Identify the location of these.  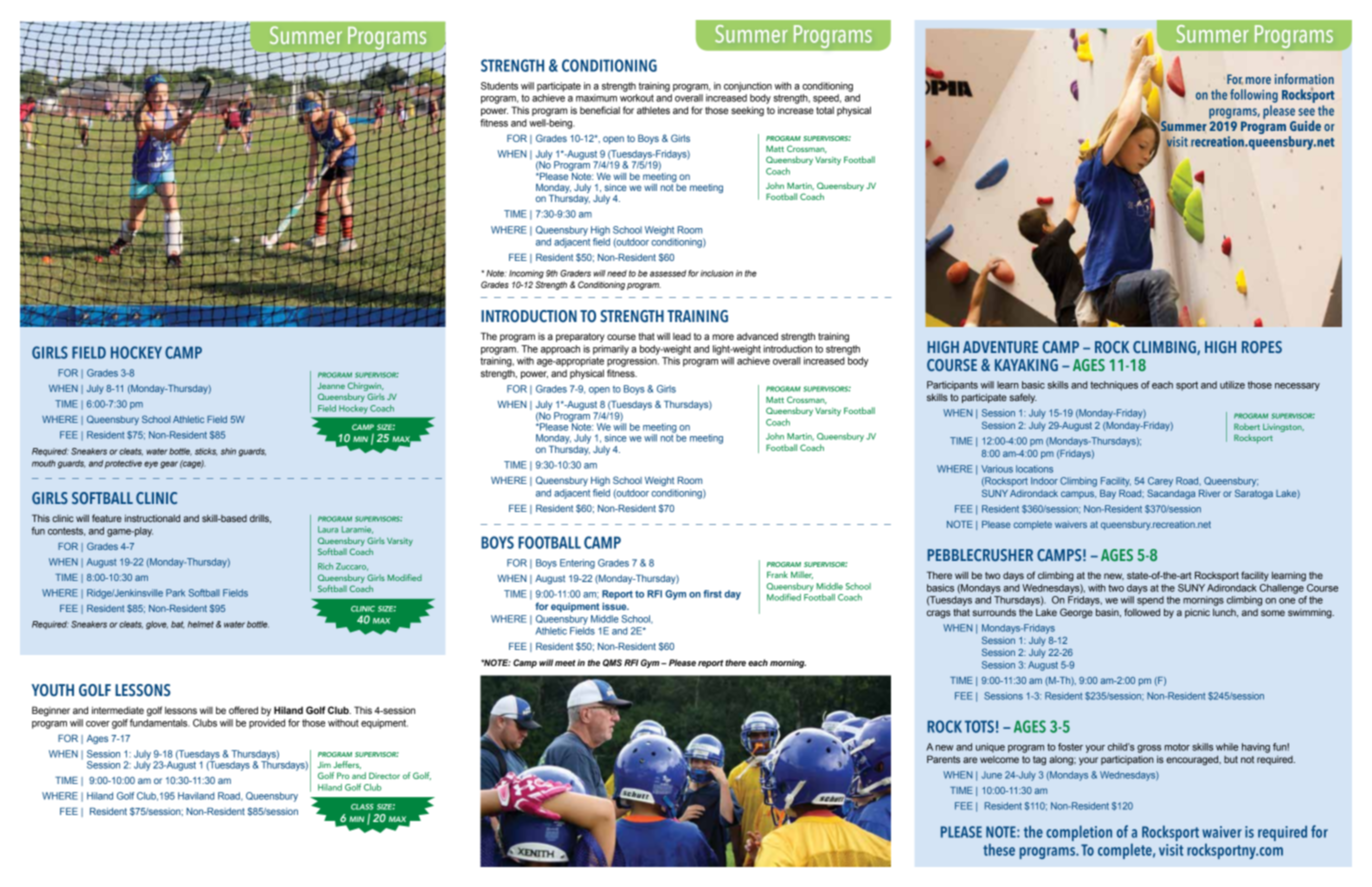
(999, 850).
